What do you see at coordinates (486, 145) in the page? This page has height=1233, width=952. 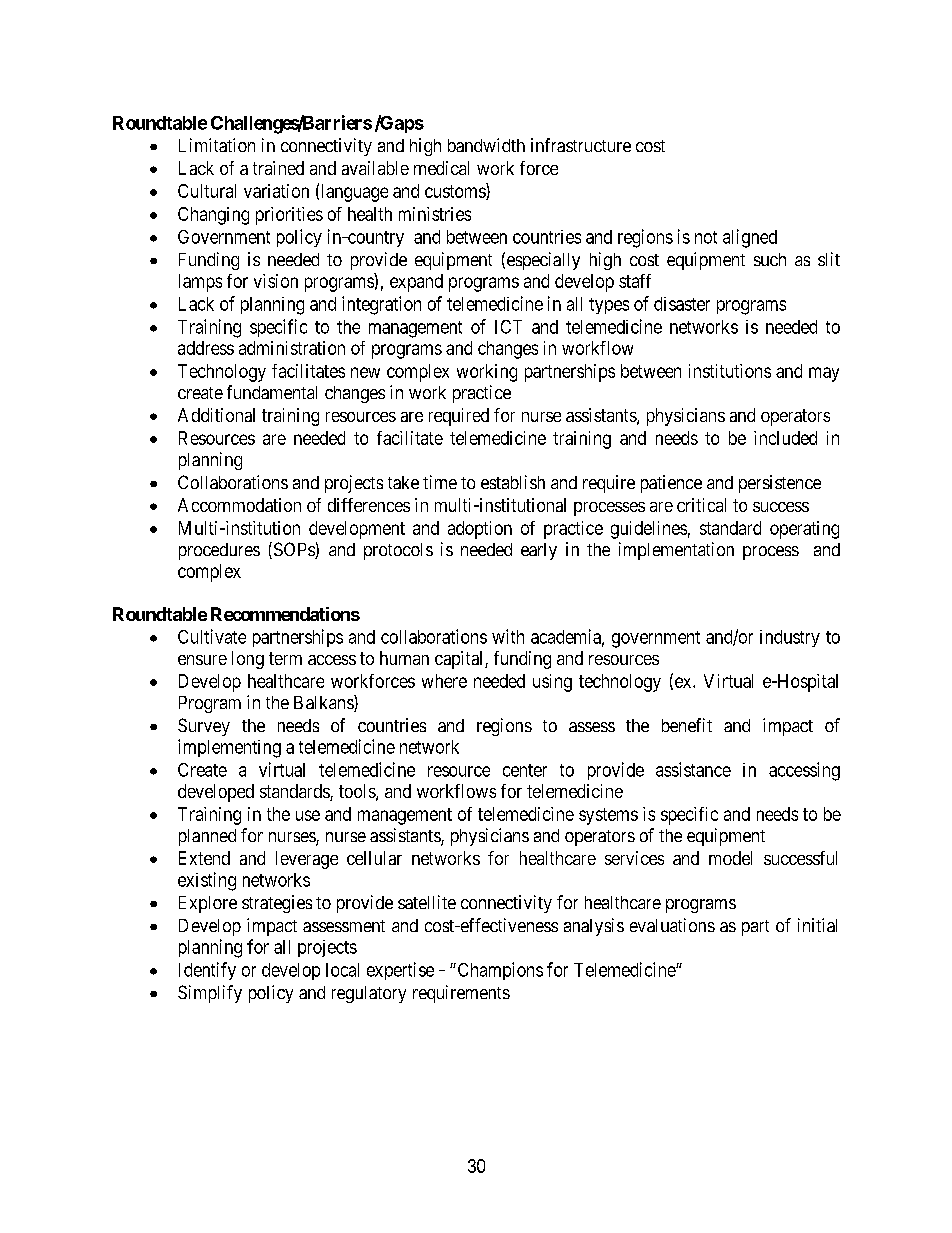 I see `bandwidth` at bounding box center [486, 145].
